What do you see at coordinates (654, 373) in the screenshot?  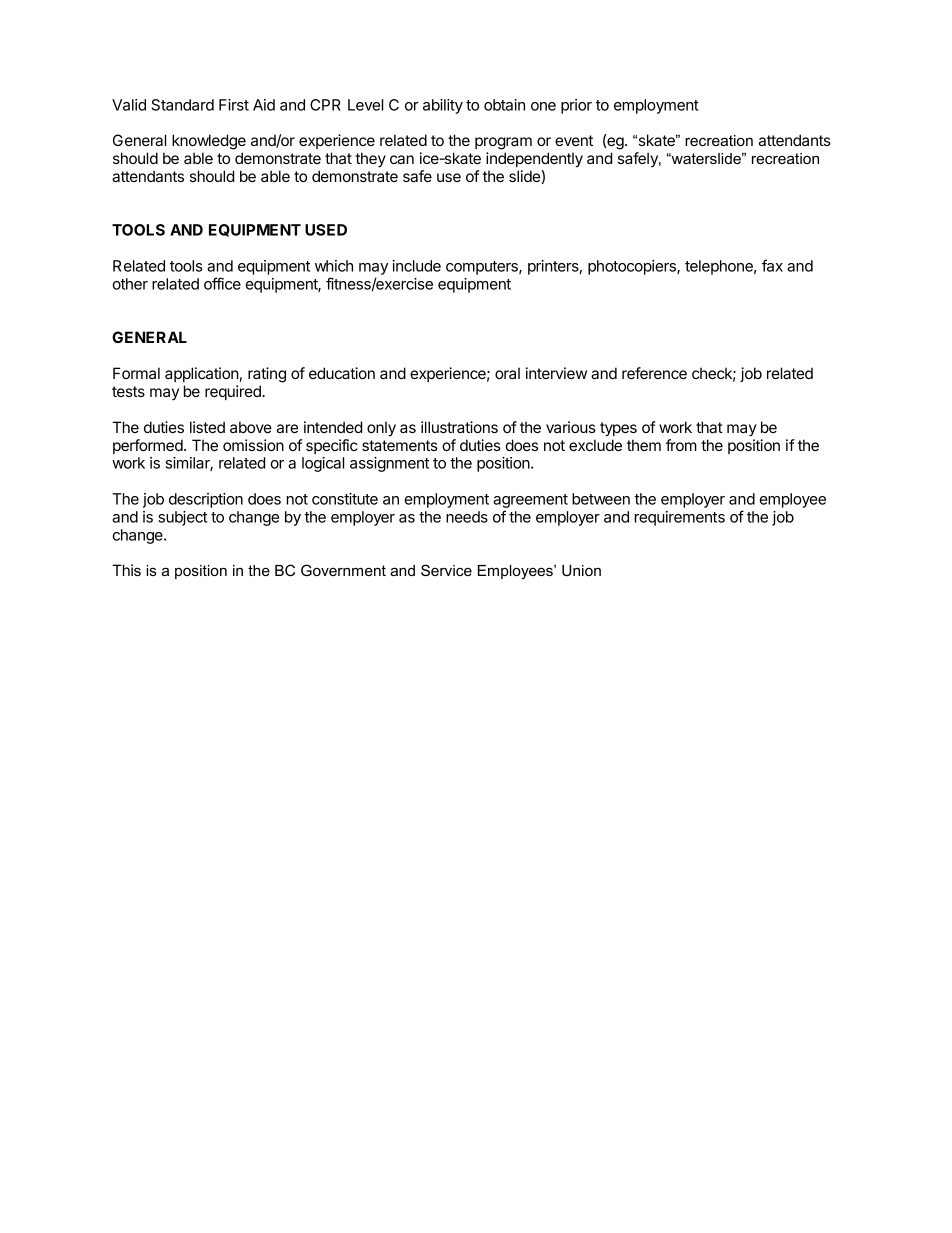 I see `reference` at bounding box center [654, 373].
